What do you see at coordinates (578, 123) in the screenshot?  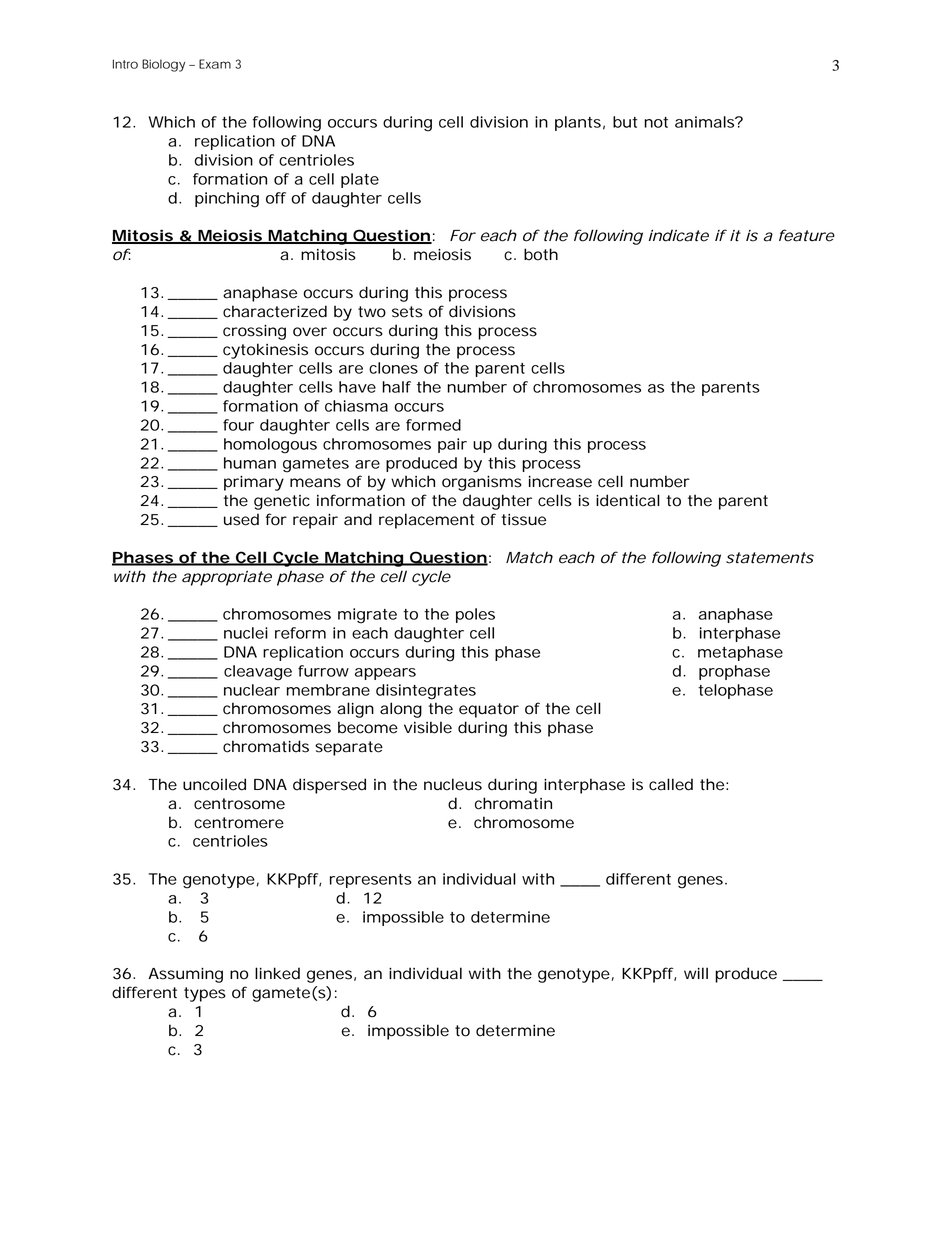 I see `plants` at bounding box center [578, 123].
